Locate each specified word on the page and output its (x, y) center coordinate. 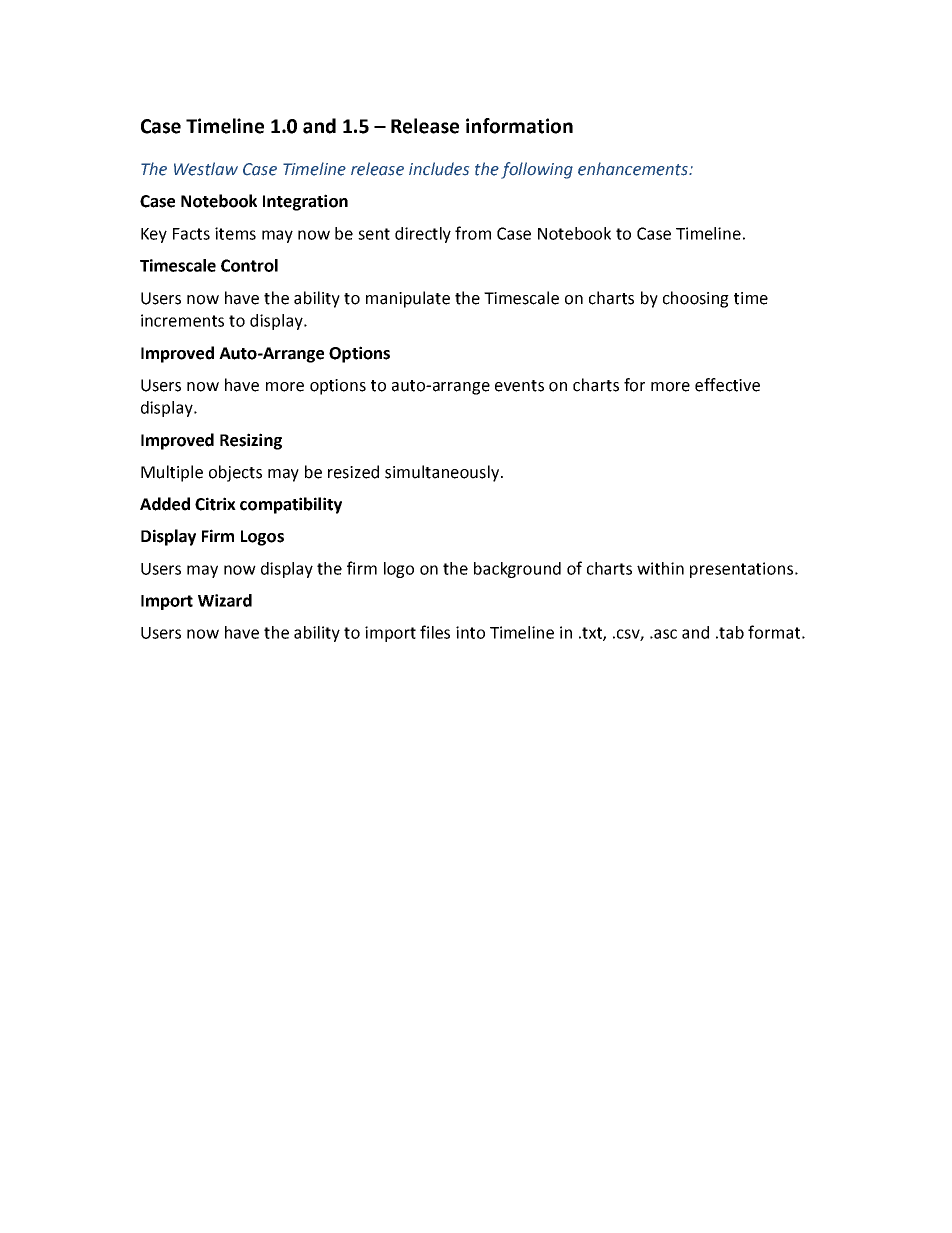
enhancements (634, 169)
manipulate (408, 299)
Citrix (215, 504)
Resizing (251, 441)
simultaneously (443, 473)
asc (664, 634)
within (660, 568)
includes (439, 169)
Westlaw (206, 169)
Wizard (225, 600)
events (519, 386)
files (435, 632)
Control (249, 265)
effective (727, 385)
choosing (696, 299)
